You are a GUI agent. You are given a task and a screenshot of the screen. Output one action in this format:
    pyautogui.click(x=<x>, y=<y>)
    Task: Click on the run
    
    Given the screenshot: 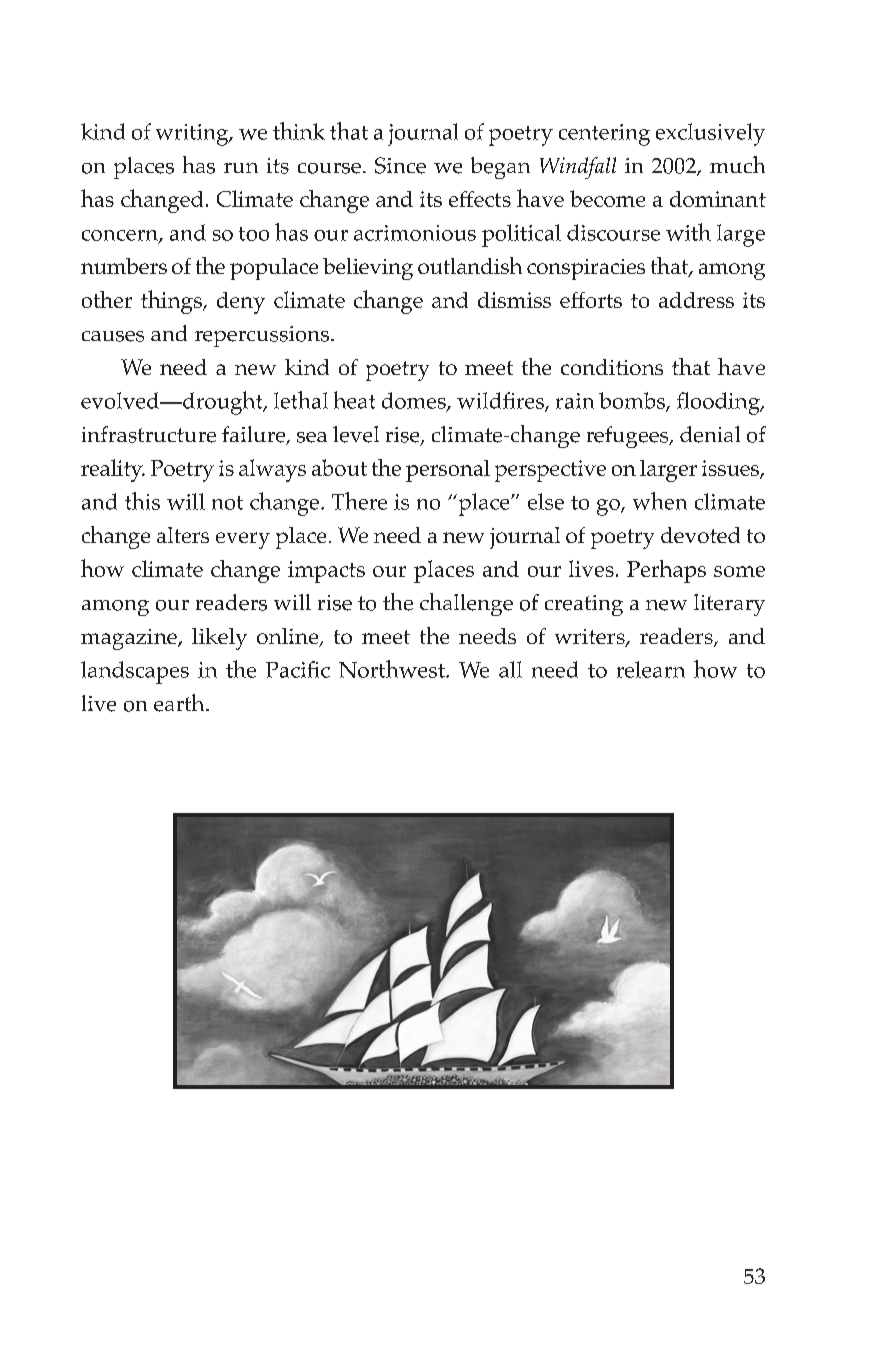 What is the action you would take?
    pyautogui.click(x=241, y=168)
